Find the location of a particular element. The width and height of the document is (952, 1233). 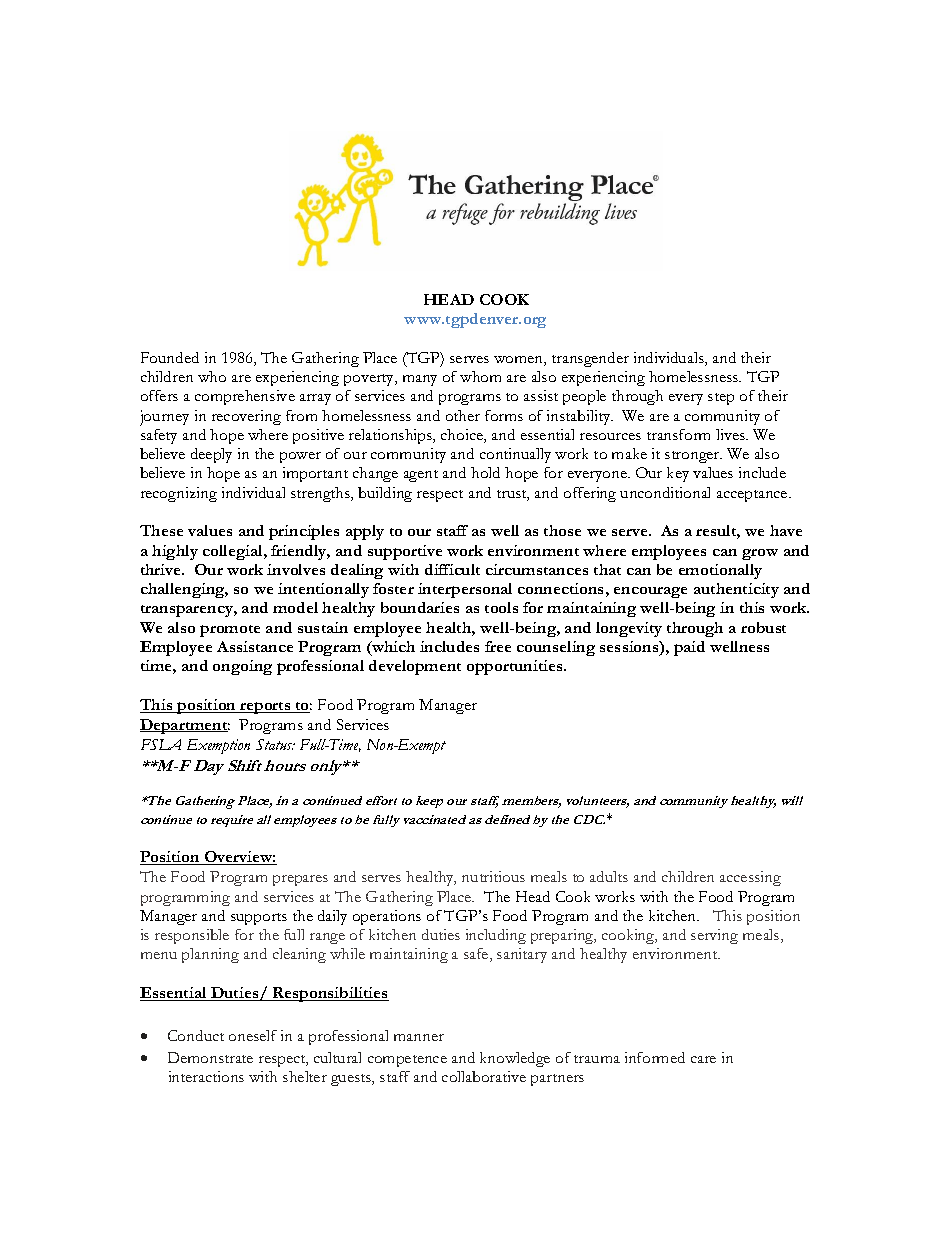

comprehensive is located at coordinates (245, 397).
